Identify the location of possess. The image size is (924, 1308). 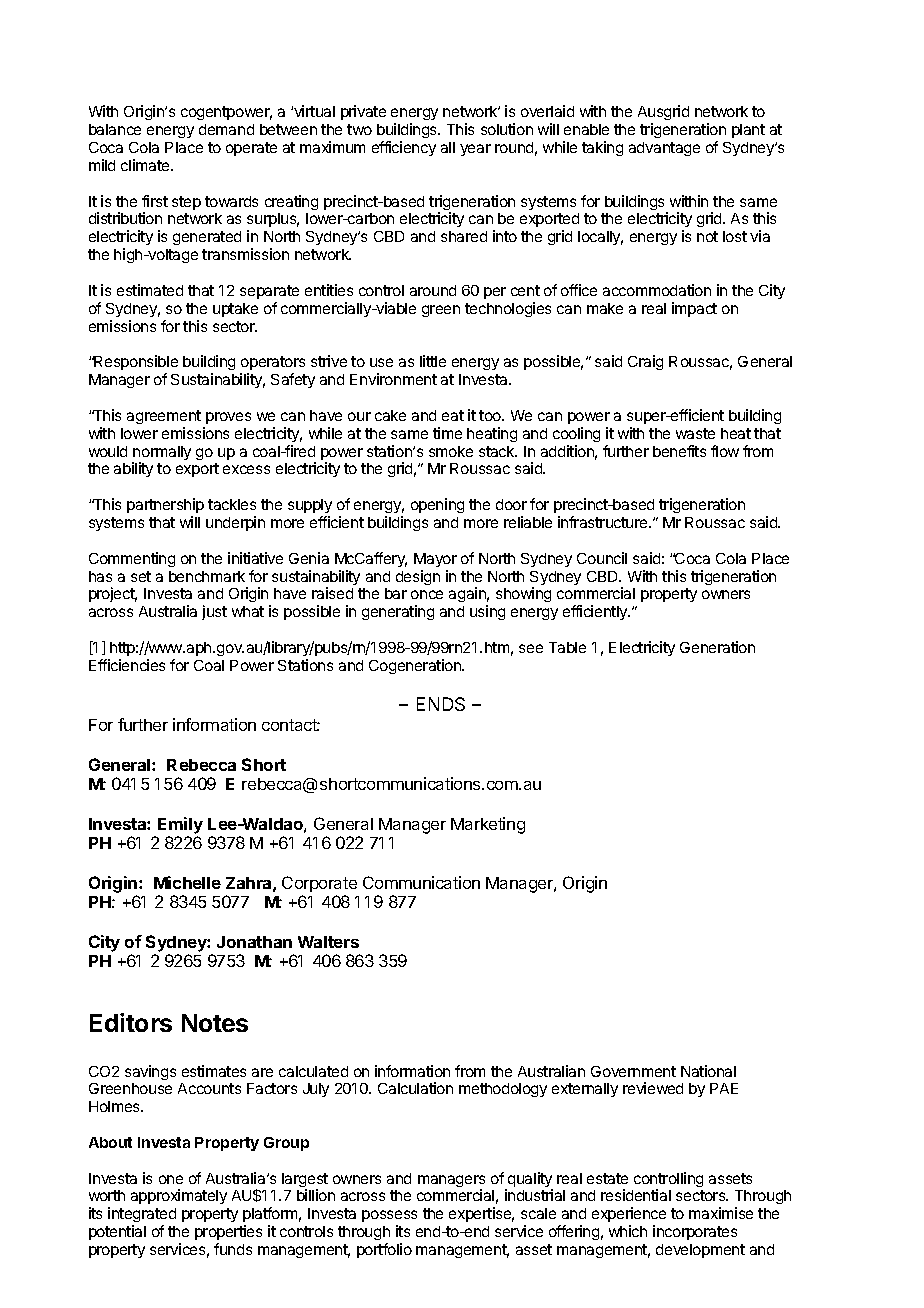
(389, 1218).
